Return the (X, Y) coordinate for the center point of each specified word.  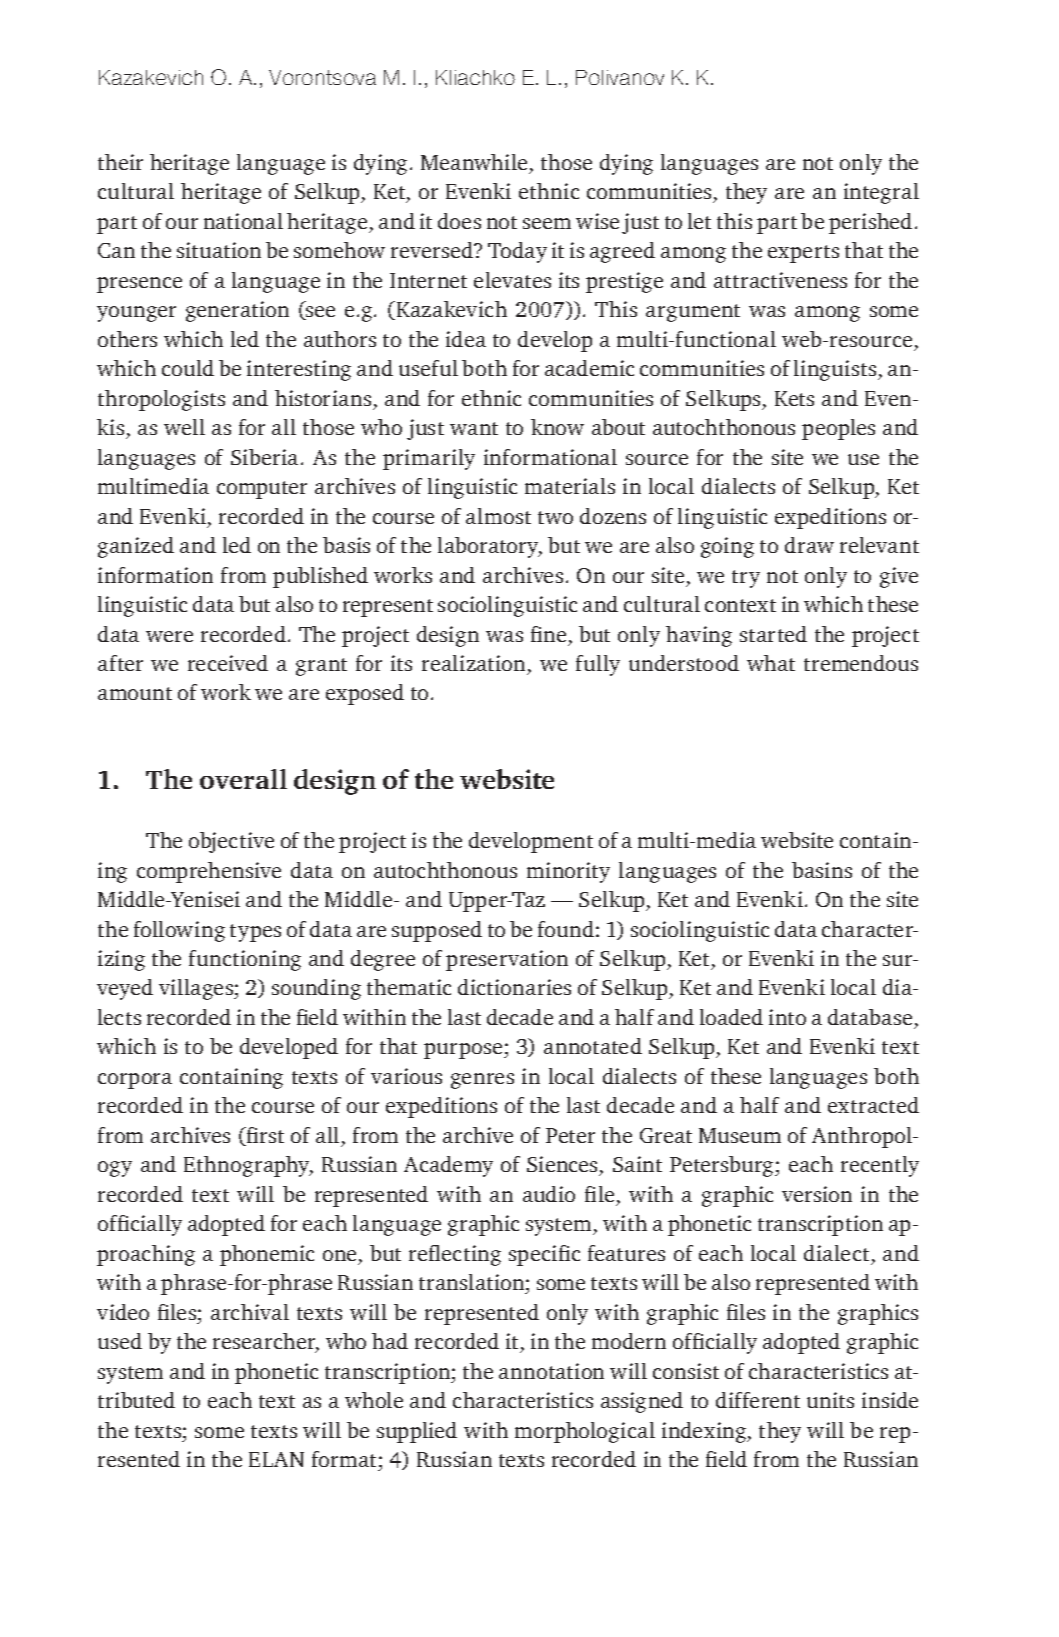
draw (809, 545)
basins (822, 870)
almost (498, 516)
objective (231, 842)
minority (568, 872)
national (243, 221)
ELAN (276, 1459)
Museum (740, 1135)
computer (262, 490)
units (830, 1400)
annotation (551, 1371)
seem (547, 223)
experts (803, 254)
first (264, 1136)
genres (482, 1081)
